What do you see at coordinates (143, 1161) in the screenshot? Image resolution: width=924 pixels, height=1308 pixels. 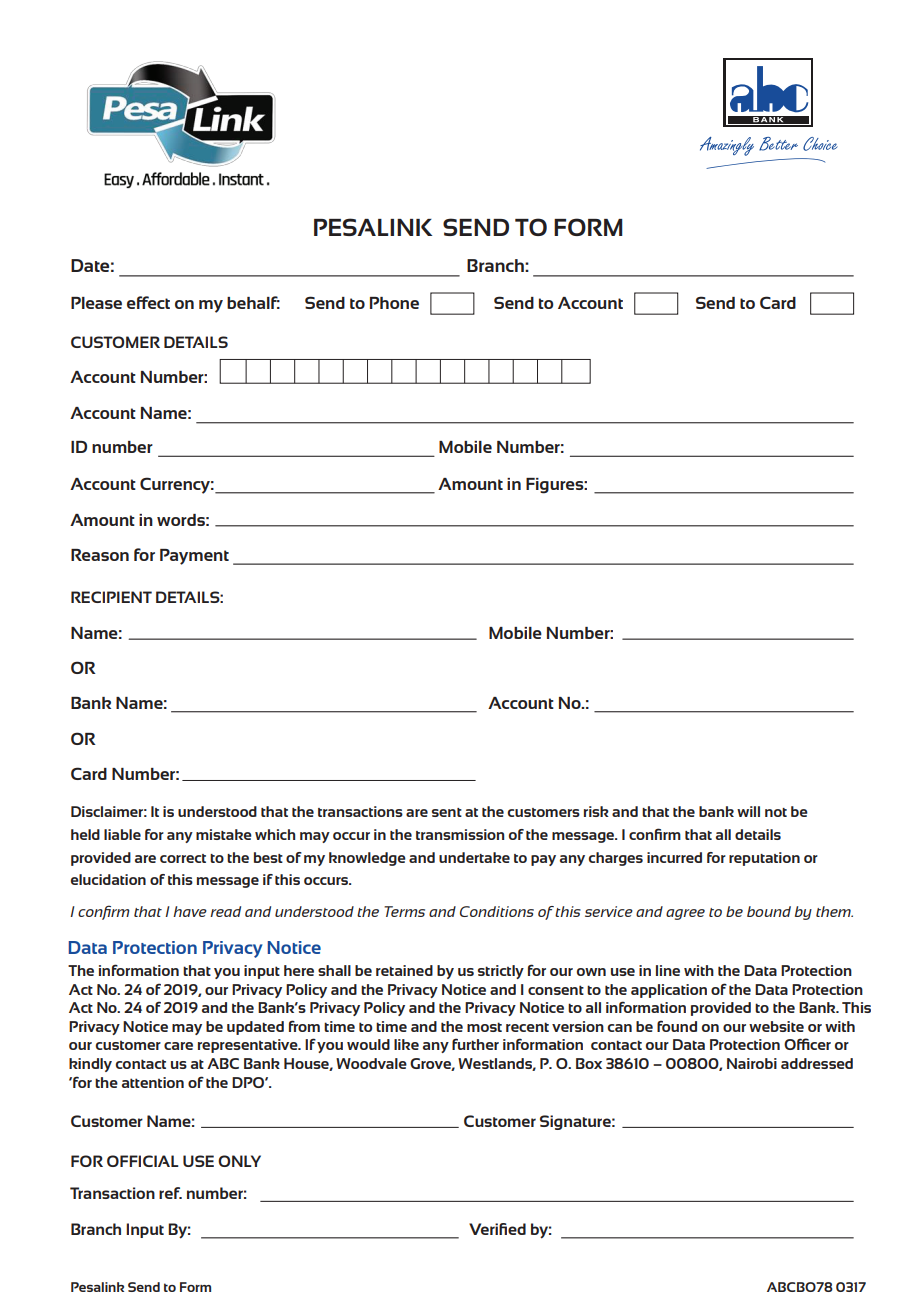 I see `OFFICIAL` at bounding box center [143, 1161].
